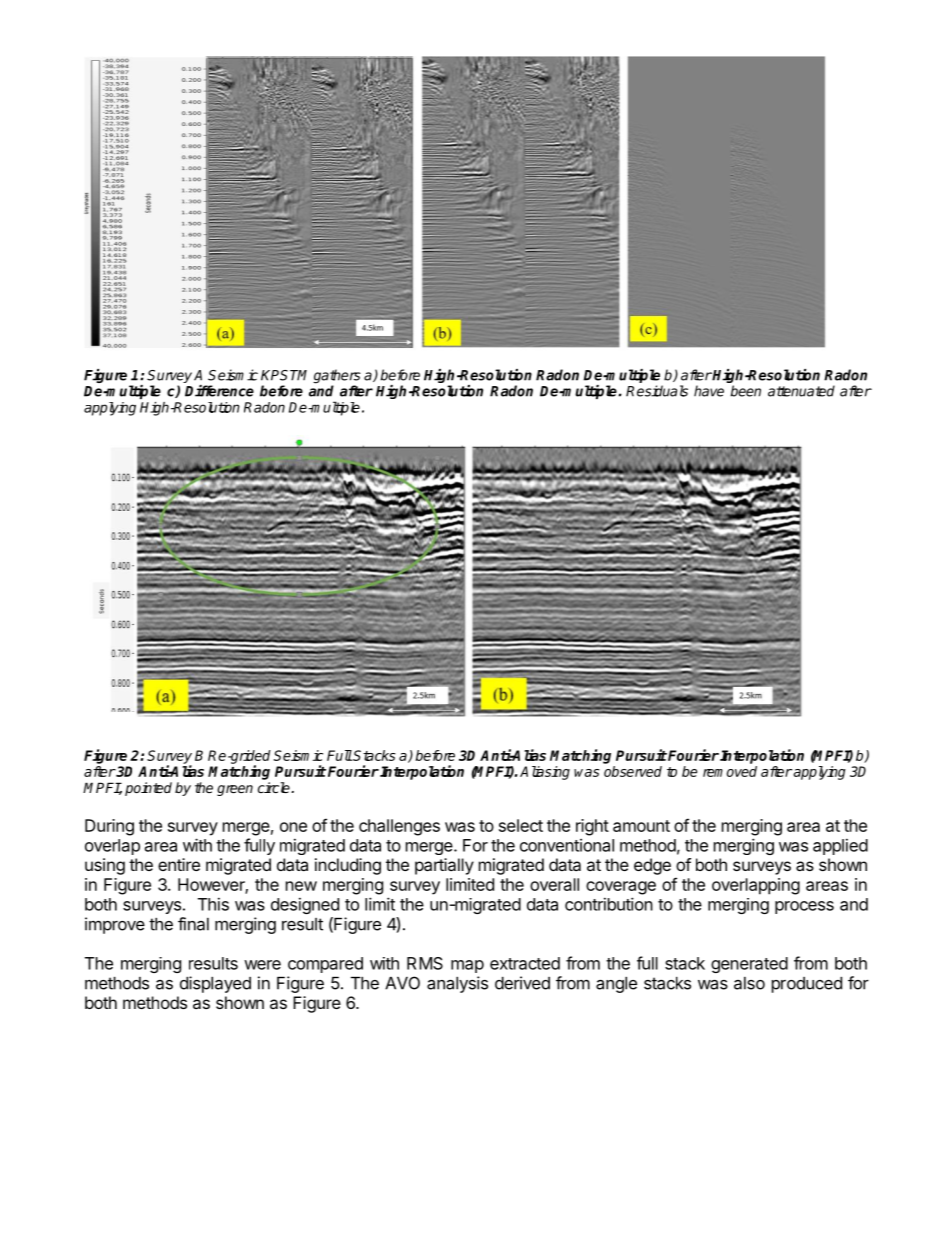  I want to click on Residuals, so click(657, 391).
